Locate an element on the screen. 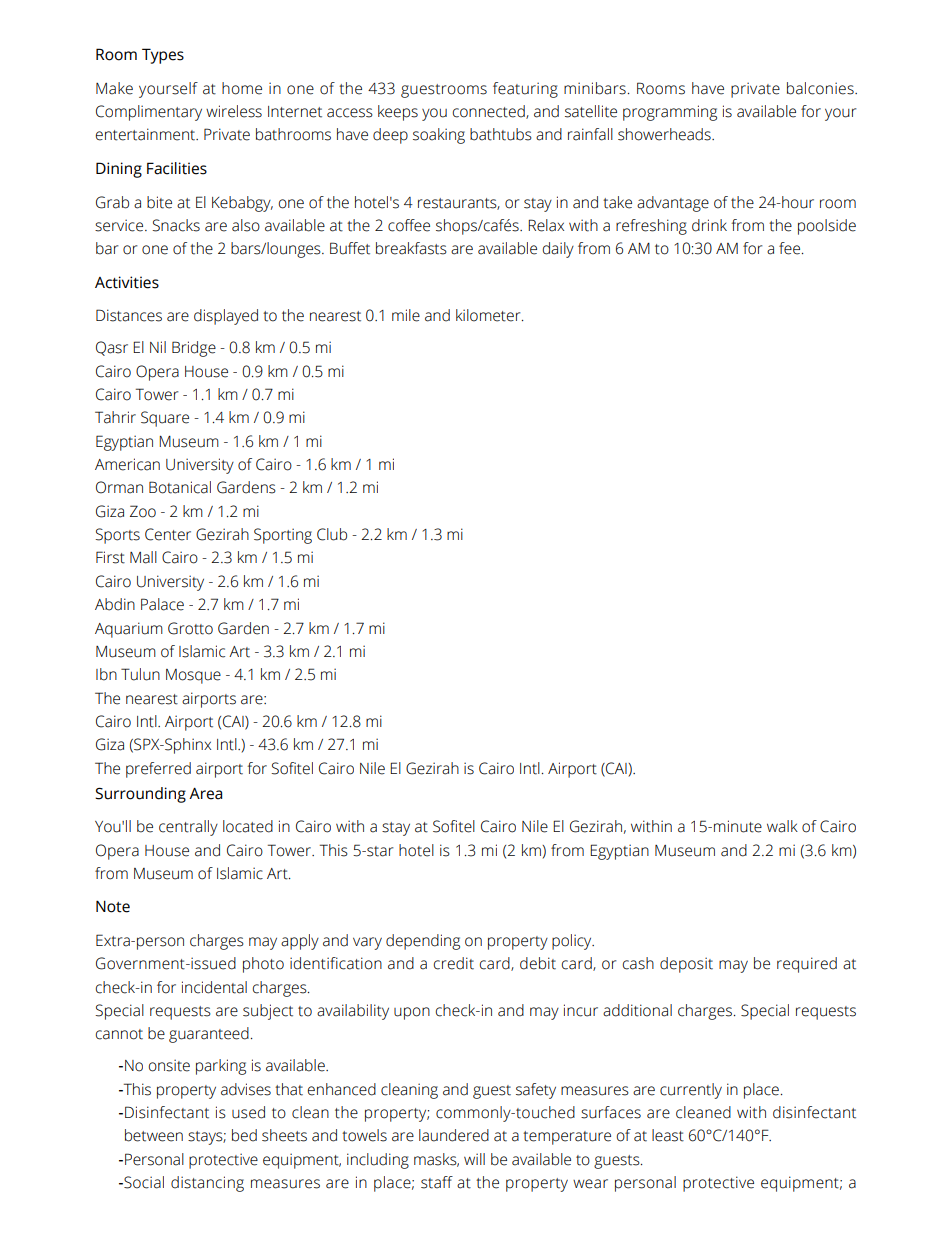  Grotto is located at coordinates (190, 628).
